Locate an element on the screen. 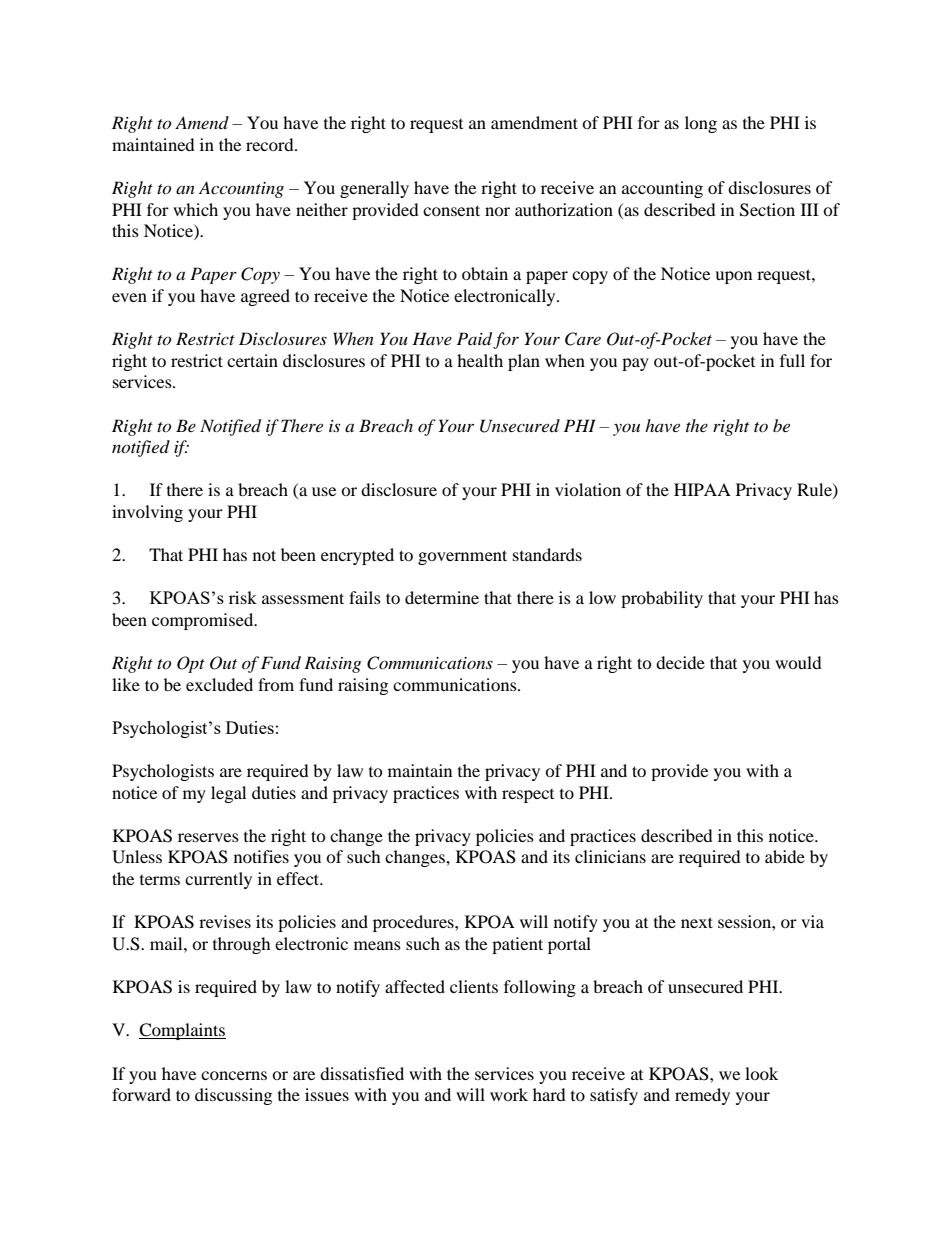 The width and height of the screenshot is (952, 1233). consent is located at coordinates (451, 210).
